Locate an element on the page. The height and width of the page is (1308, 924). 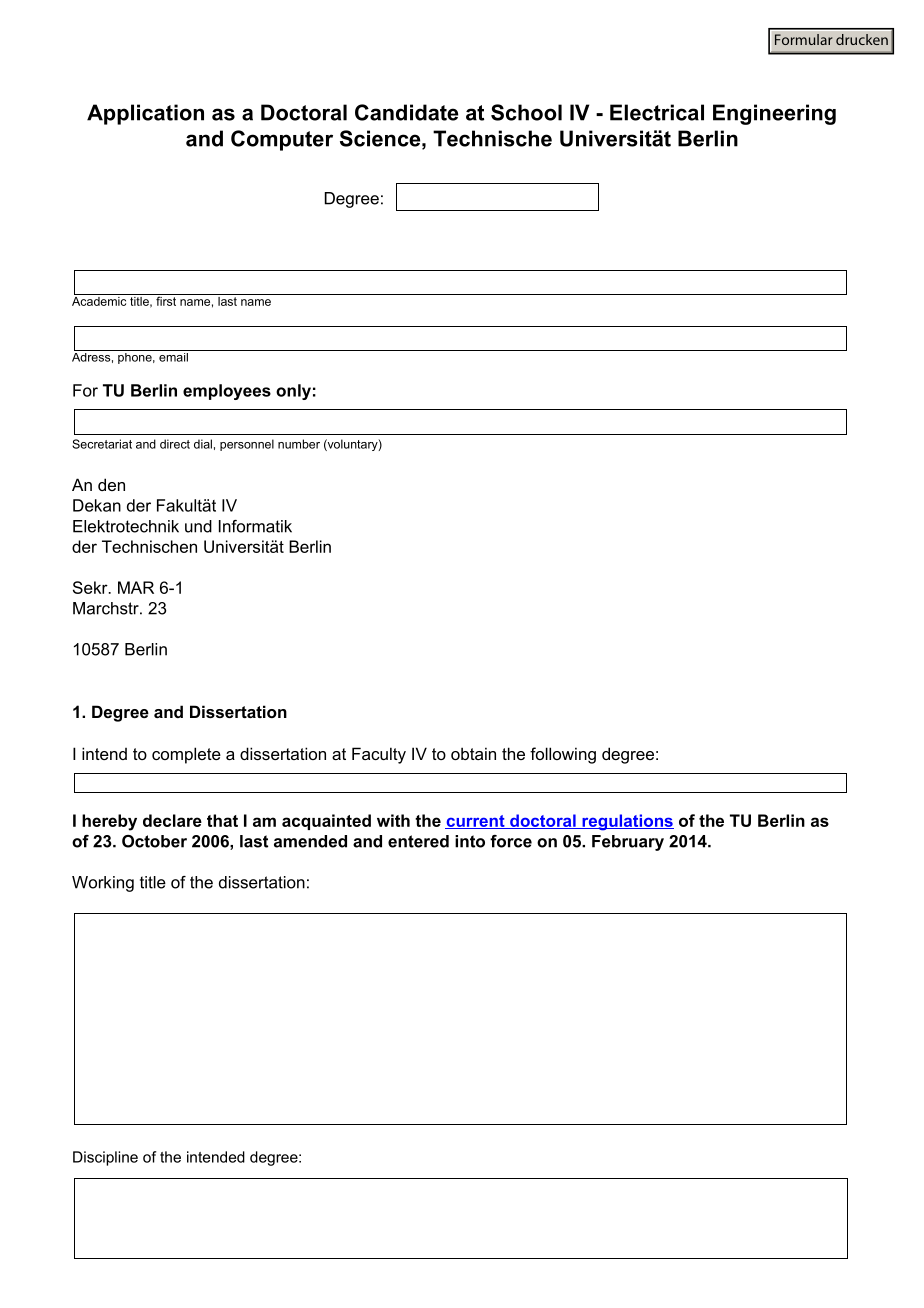
Candidate is located at coordinates (406, 112).
